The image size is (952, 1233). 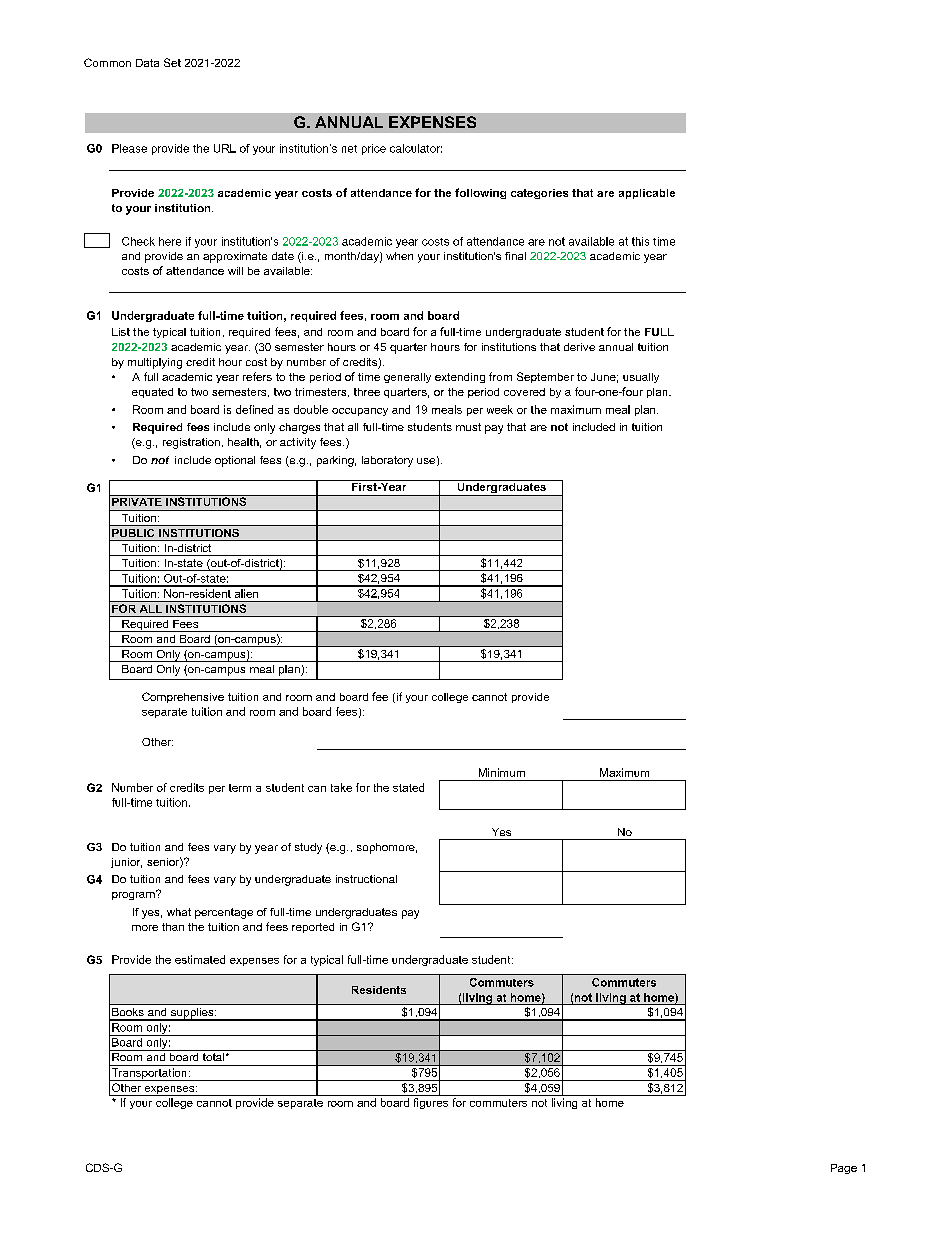 I want to click on reported, so click(x=313, y=928).
